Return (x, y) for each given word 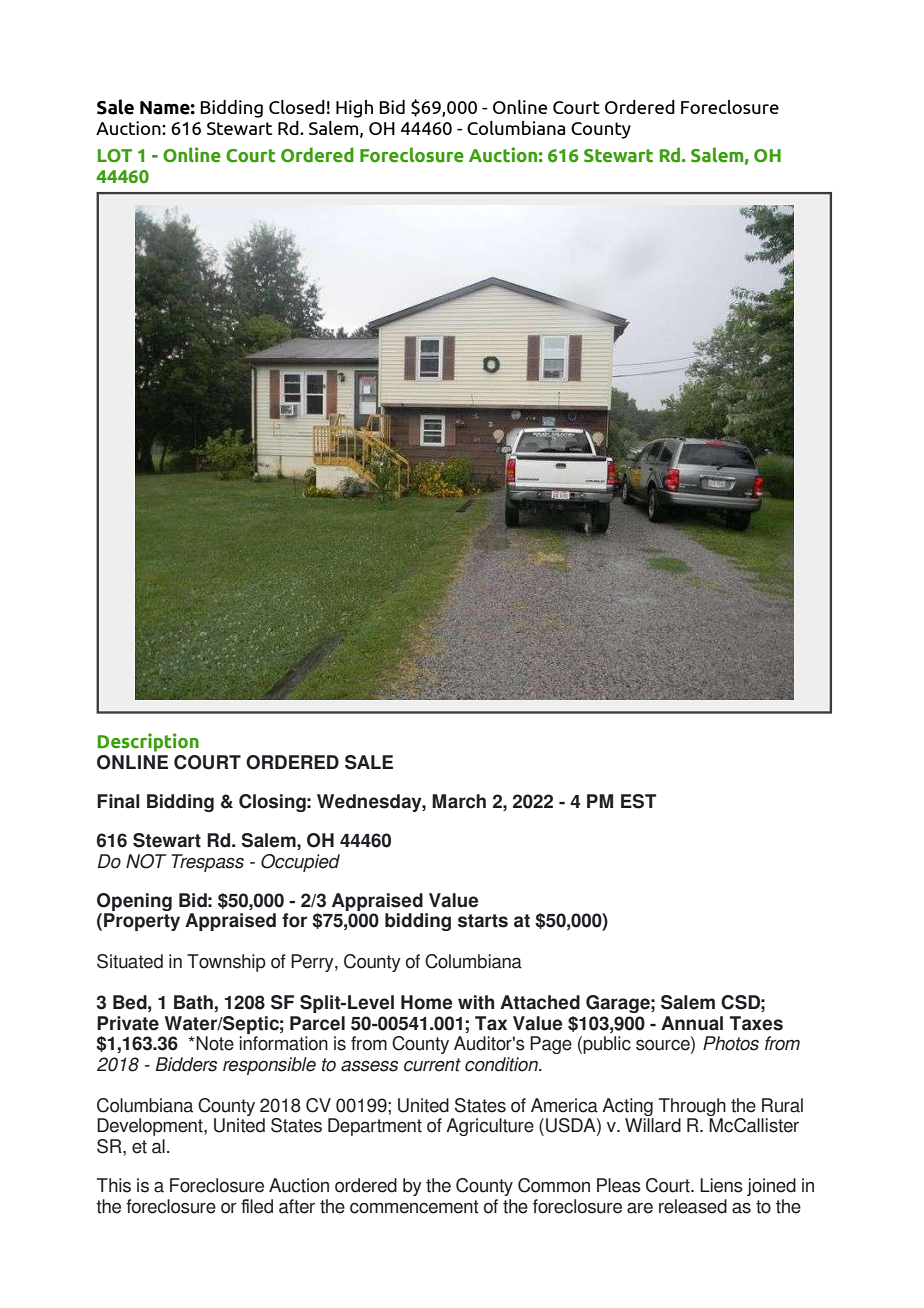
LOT (115, 156)
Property (142, 922)
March (459, 801)
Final (118, 801)
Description (148, 742)
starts (483, 921)
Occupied (300, 863)
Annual (692, 1023)
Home (426, 1002)
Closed (297, 107)
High (354, 109)
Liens (721, 1185)
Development (151, 1127)
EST (638, 801)
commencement (414, 1207)
